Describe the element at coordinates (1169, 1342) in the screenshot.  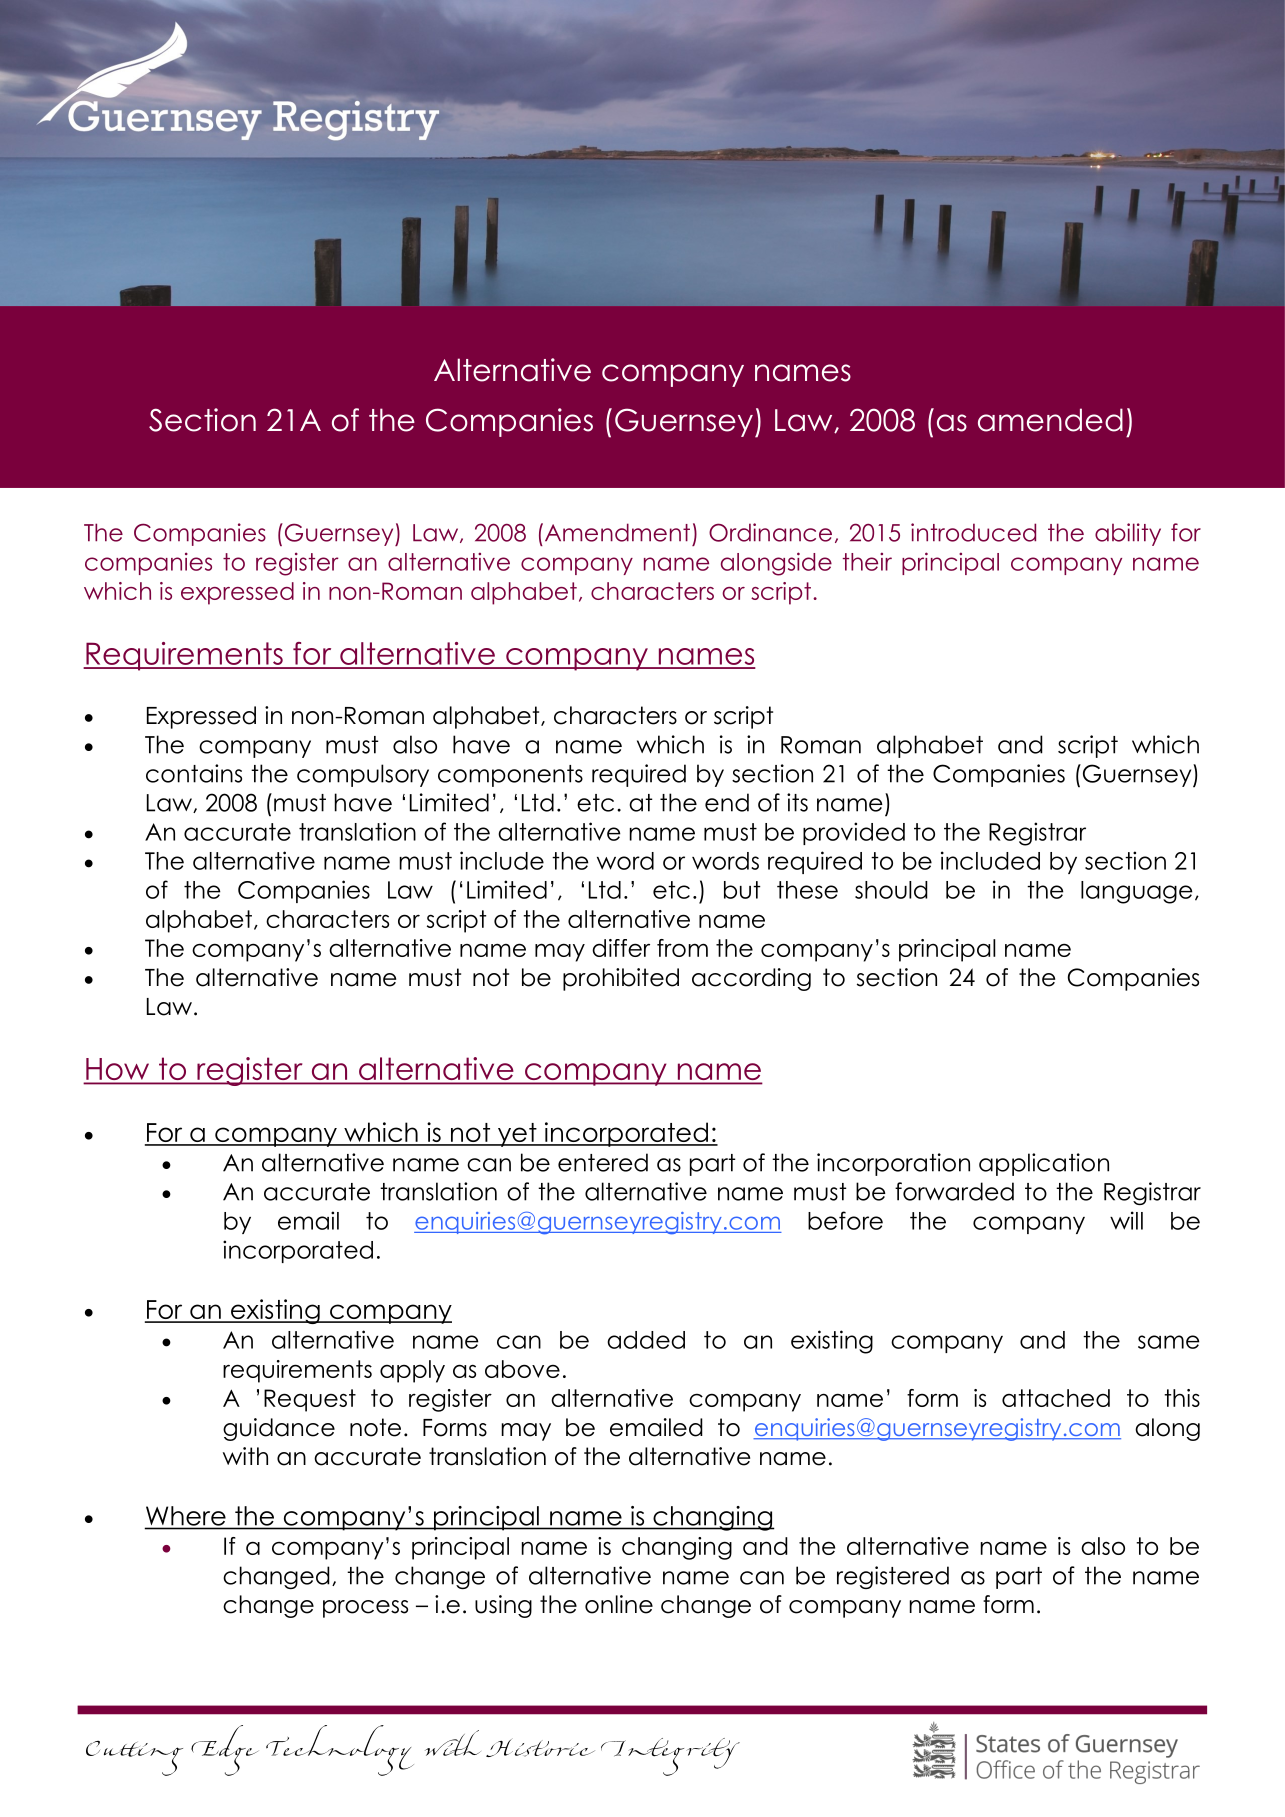
I see `same` at that location.
